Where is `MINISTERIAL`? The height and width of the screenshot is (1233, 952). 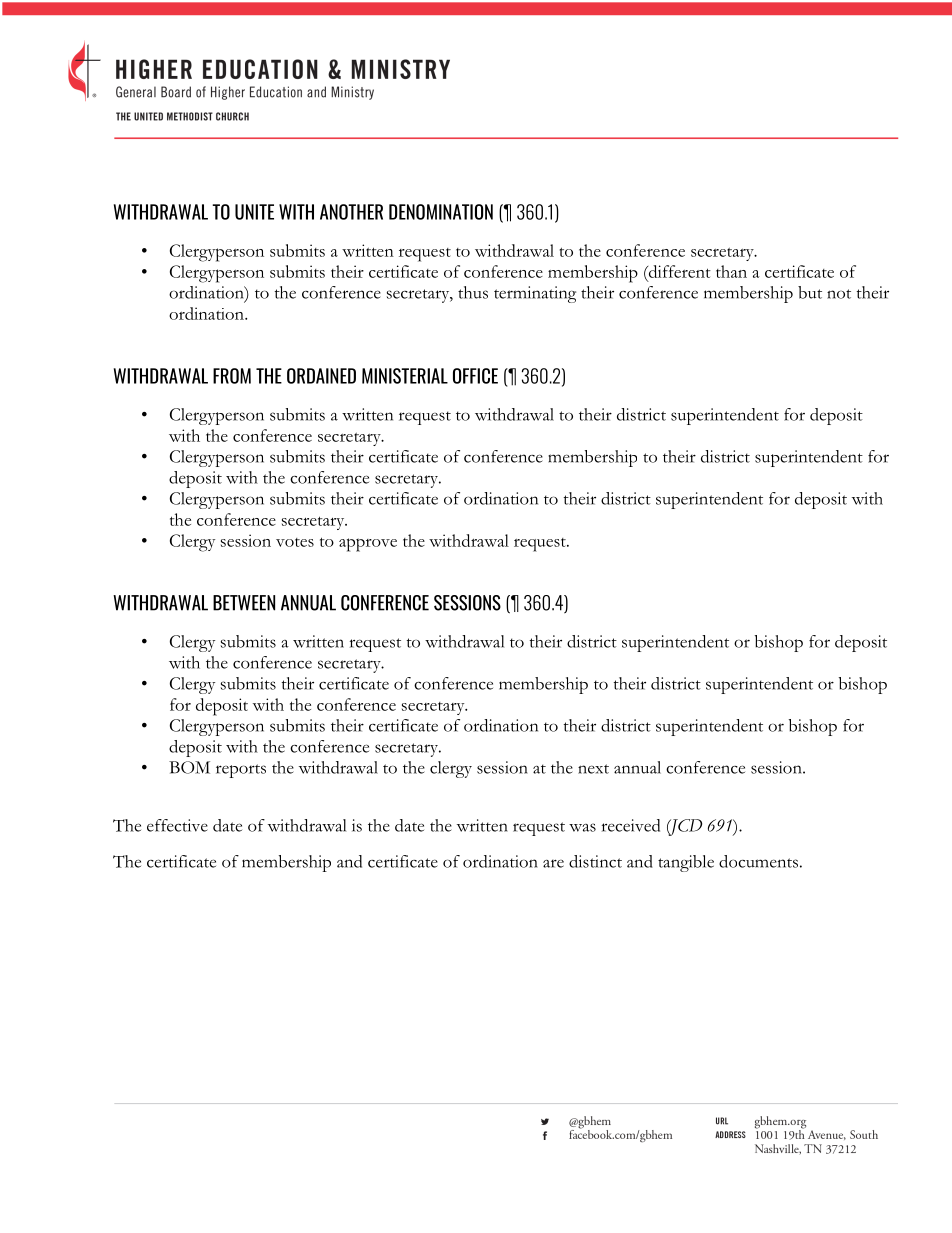 MINISTERIAL is located at coordinates (405, 376).
